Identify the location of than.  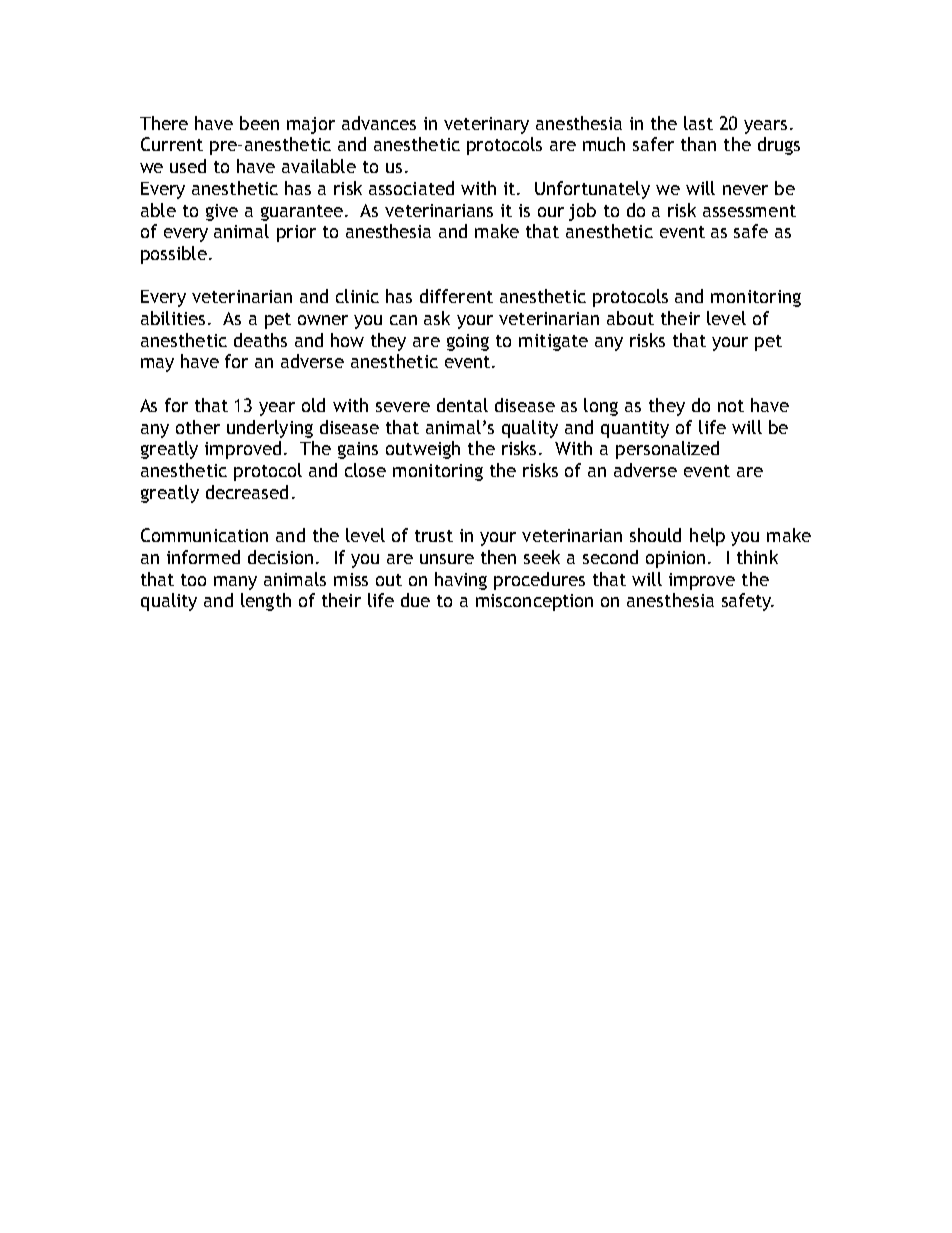
(698, 144).
